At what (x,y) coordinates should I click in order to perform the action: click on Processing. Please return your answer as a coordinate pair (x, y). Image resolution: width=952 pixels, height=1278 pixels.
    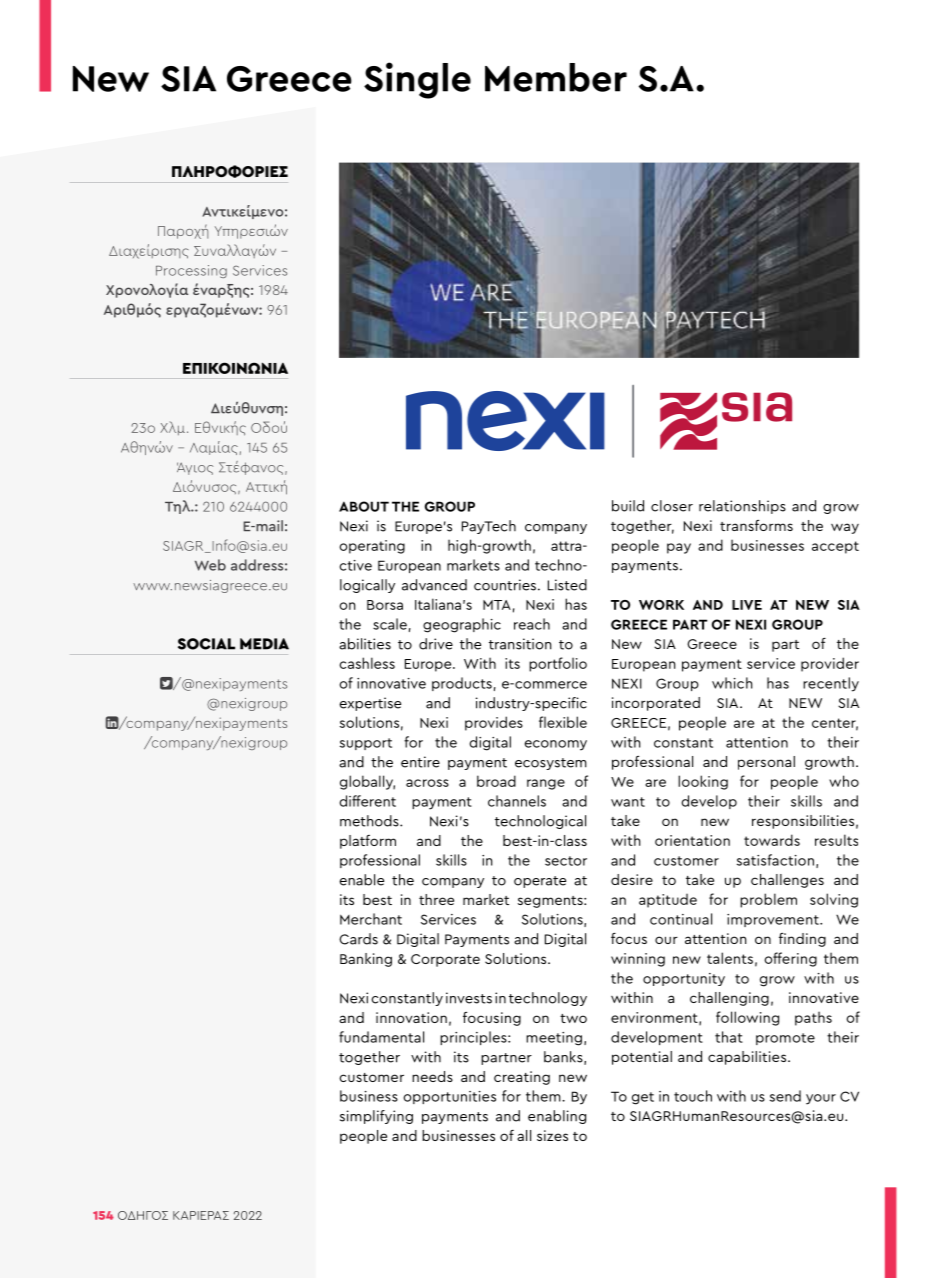
    Looking at the image, I should click on (191, 271).
